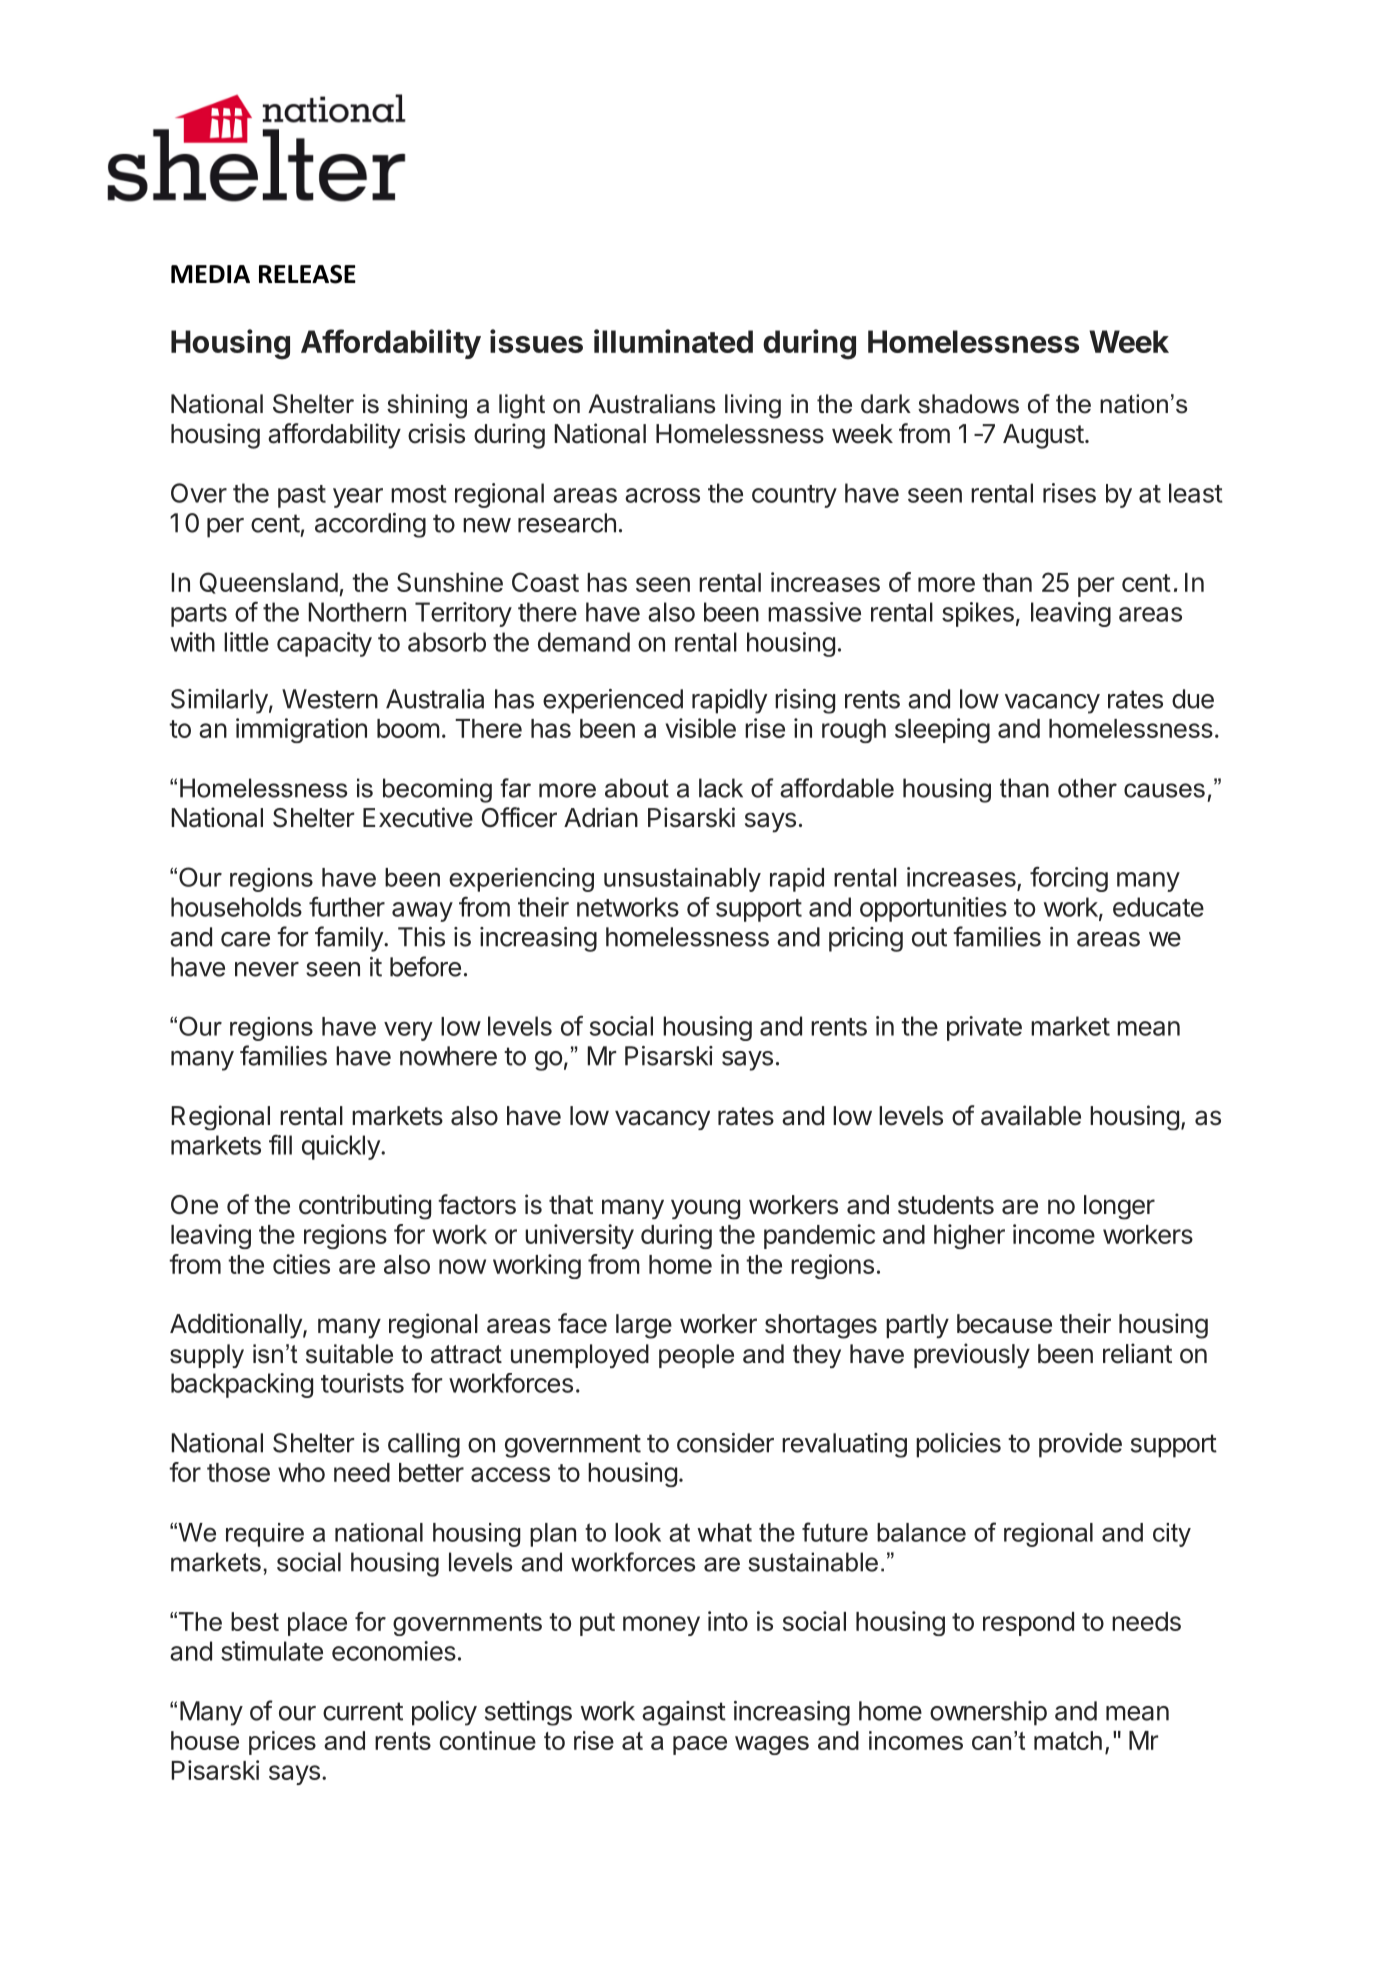 This image has height=1981, width=1400. Describe the element at coordinates (307, 274) in the image. I see `RELEASE` at that location.
